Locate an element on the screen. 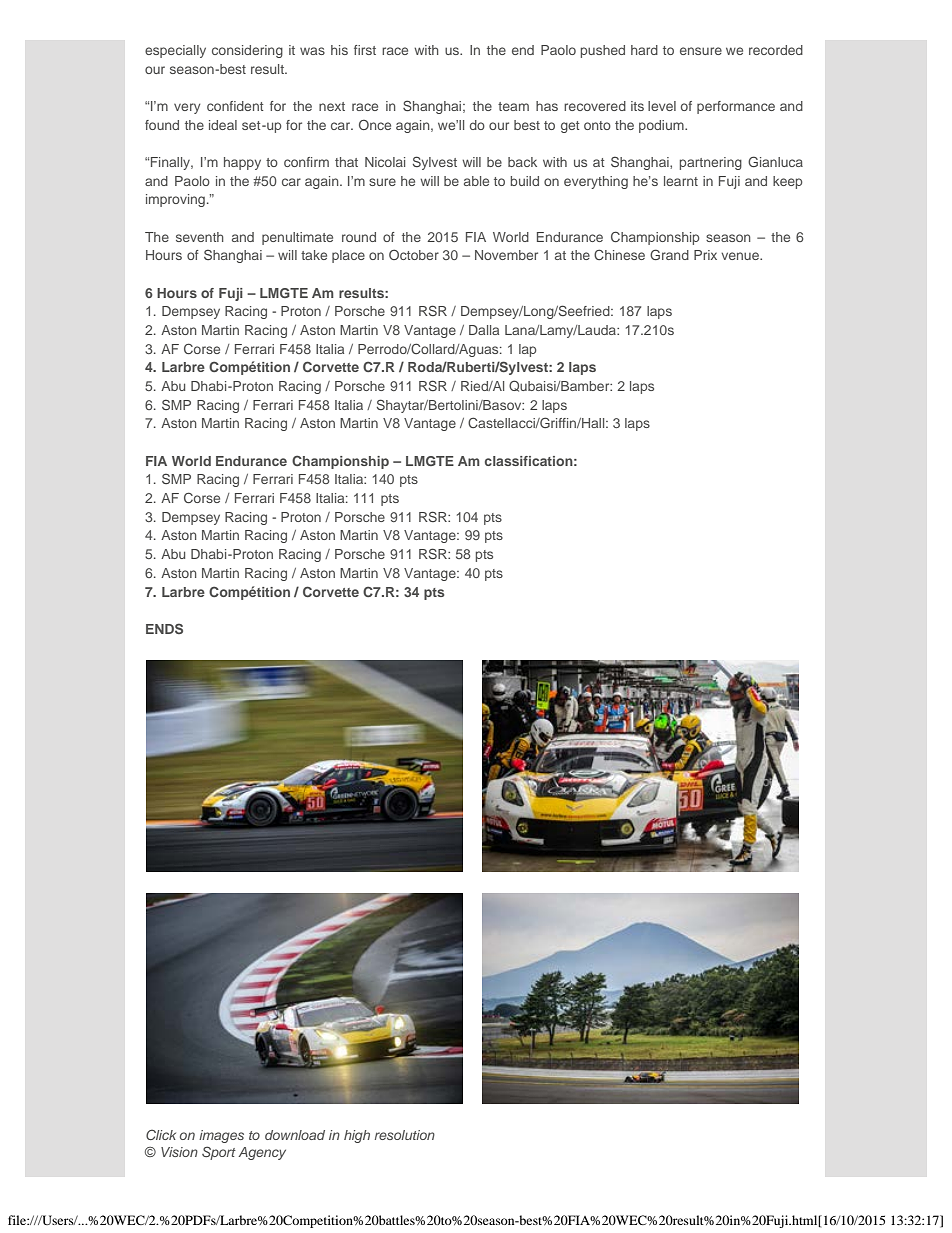  team is located at coordinates (513, 106).
